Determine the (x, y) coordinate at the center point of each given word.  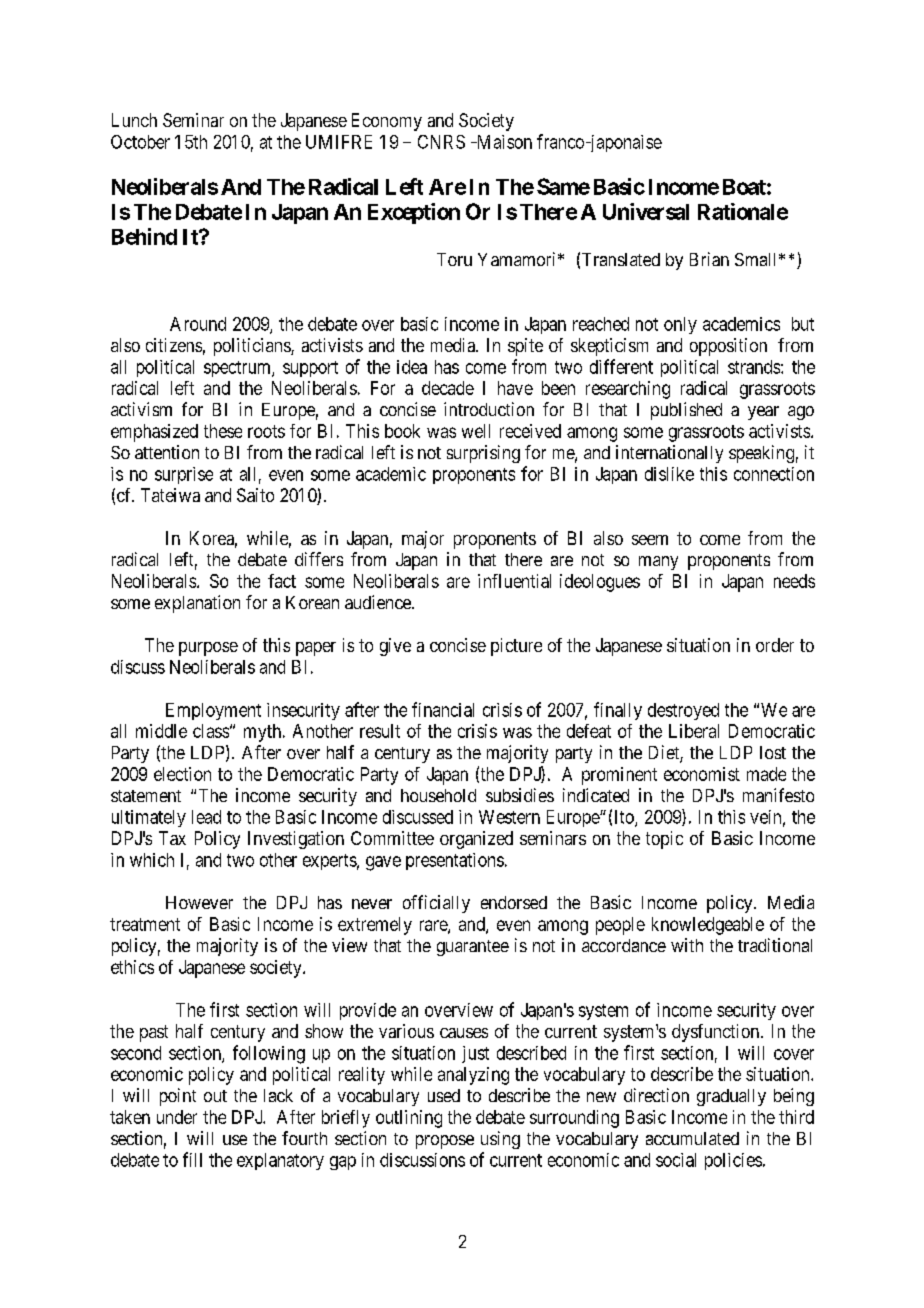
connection (774, 474)
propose (445, 1142)
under (177, 1117)
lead (206, 817)
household (438, 795)
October (140, 142)
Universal (646, 211)
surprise (184, 475)
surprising (483, 454)
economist (702, 774)
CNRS (441, 142)
